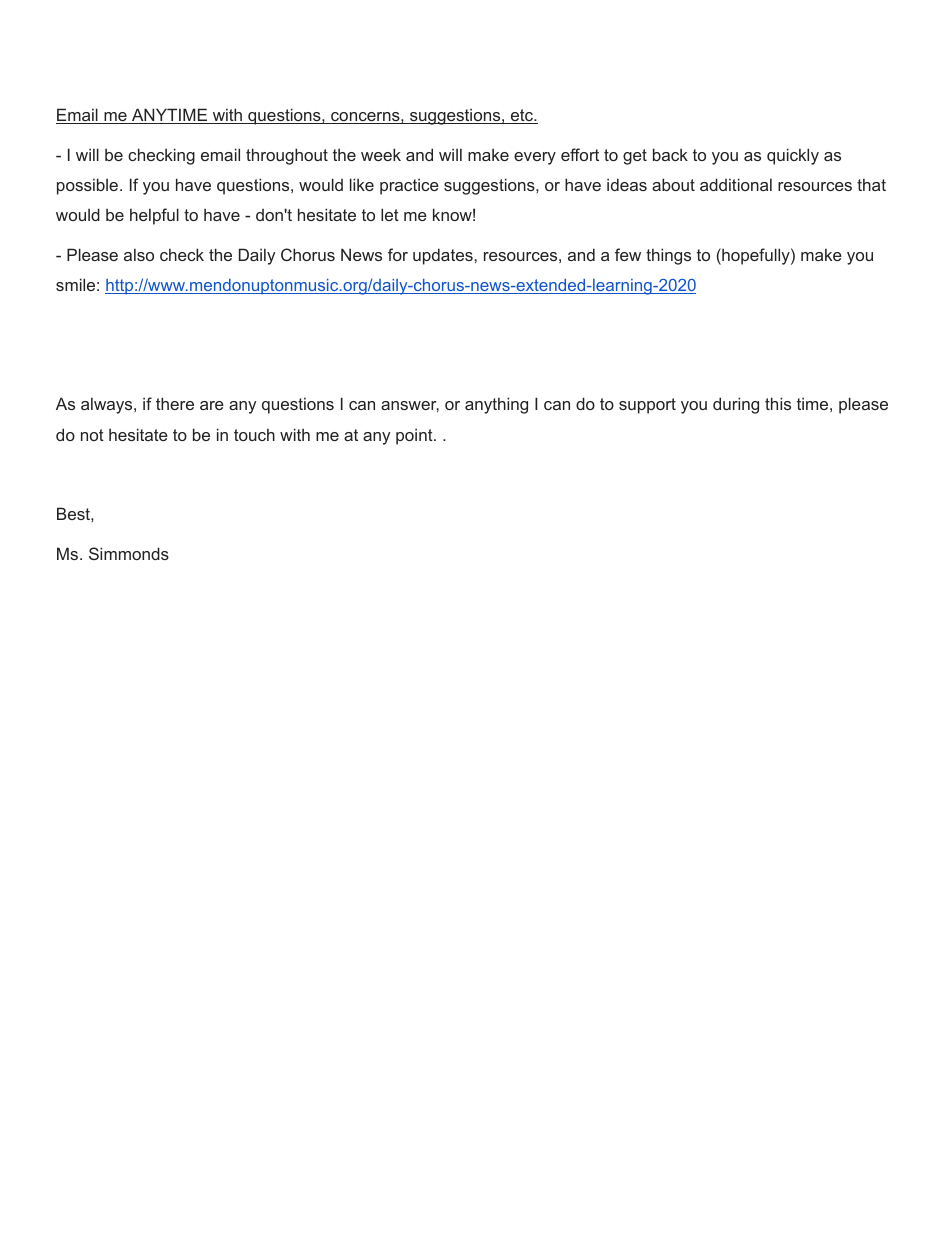 This screenshot has height=1233, width=952. What do you see at coordinates (496, 405) in the screenshot?
I see `anything` at bounding box center [496, 405].
